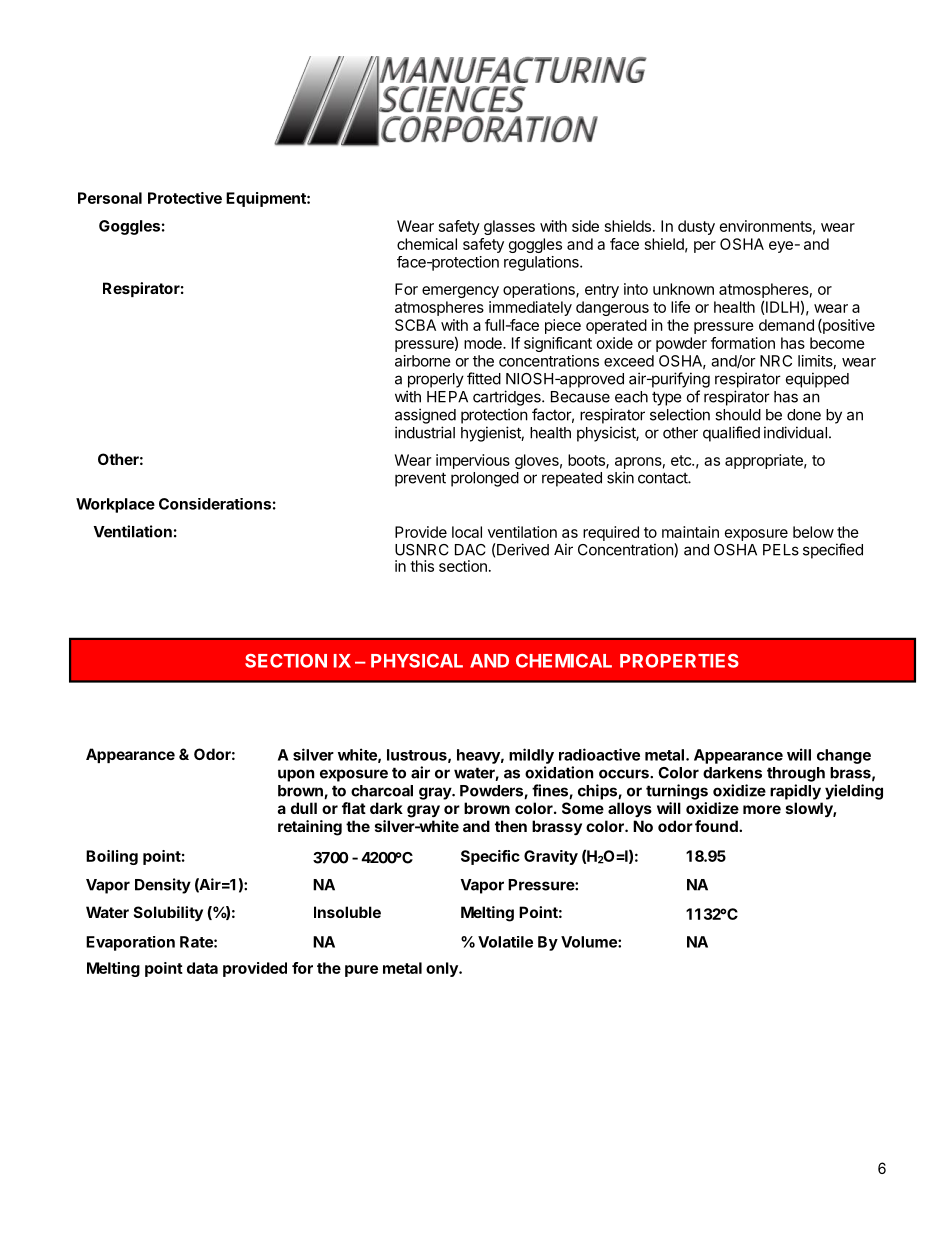 This document has width=952, height=1233. I want to click on Volatile, so click(505, 942).
